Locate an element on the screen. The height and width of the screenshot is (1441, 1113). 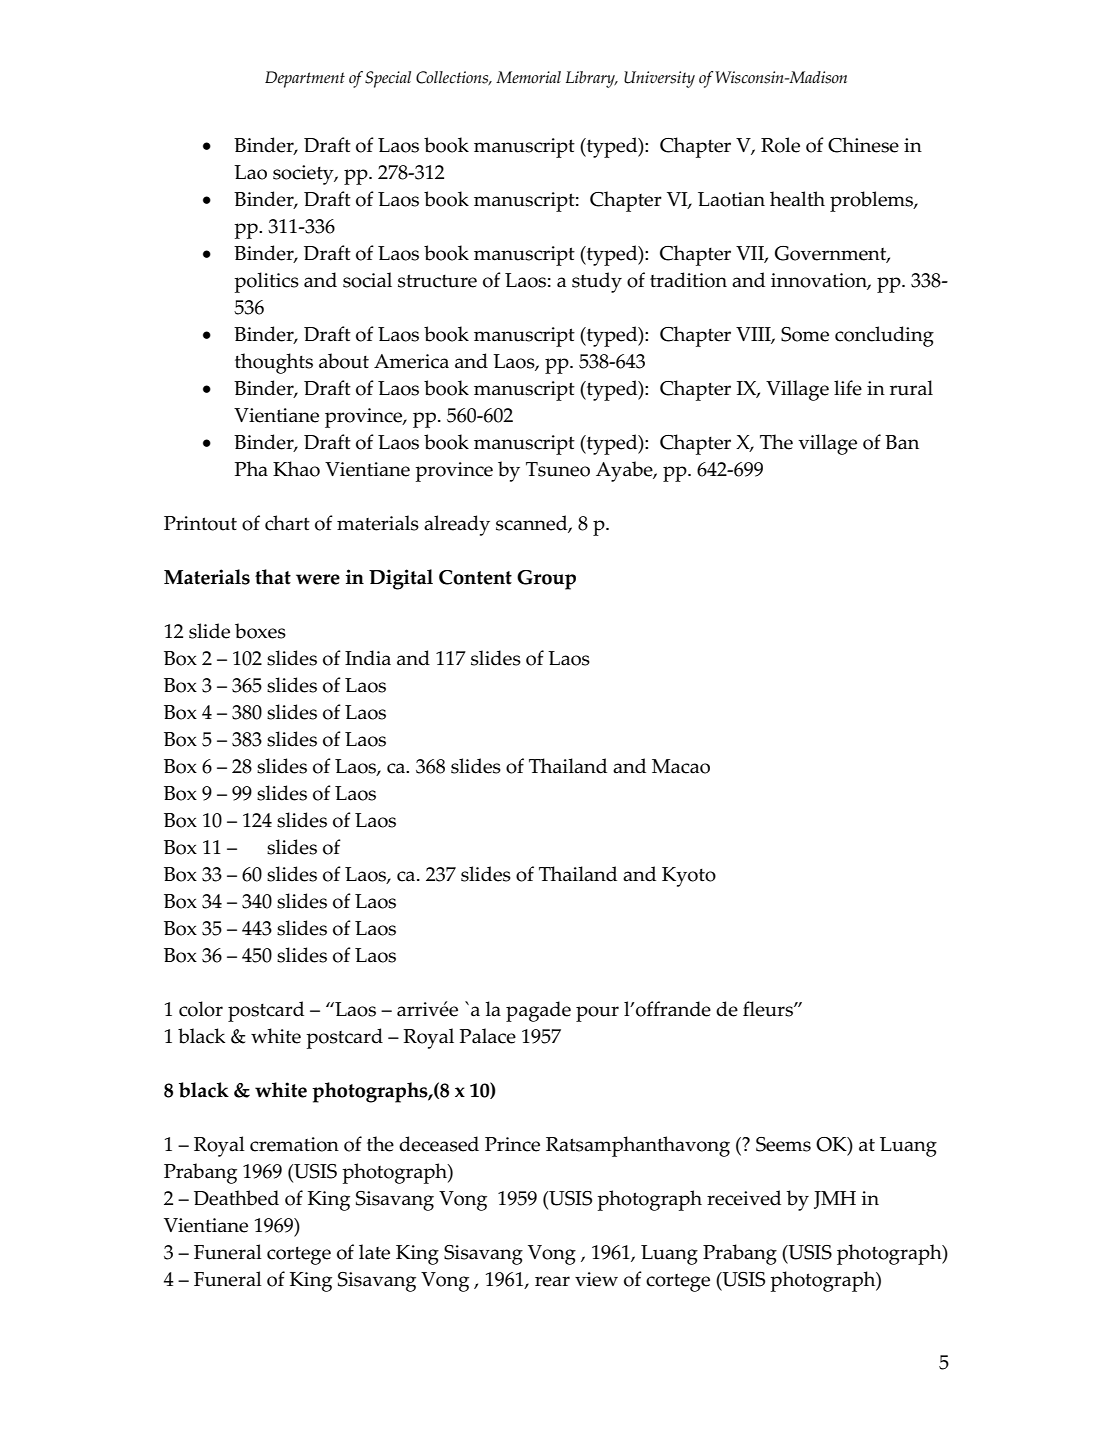
Chinese is located at coordinates (863, 145).
